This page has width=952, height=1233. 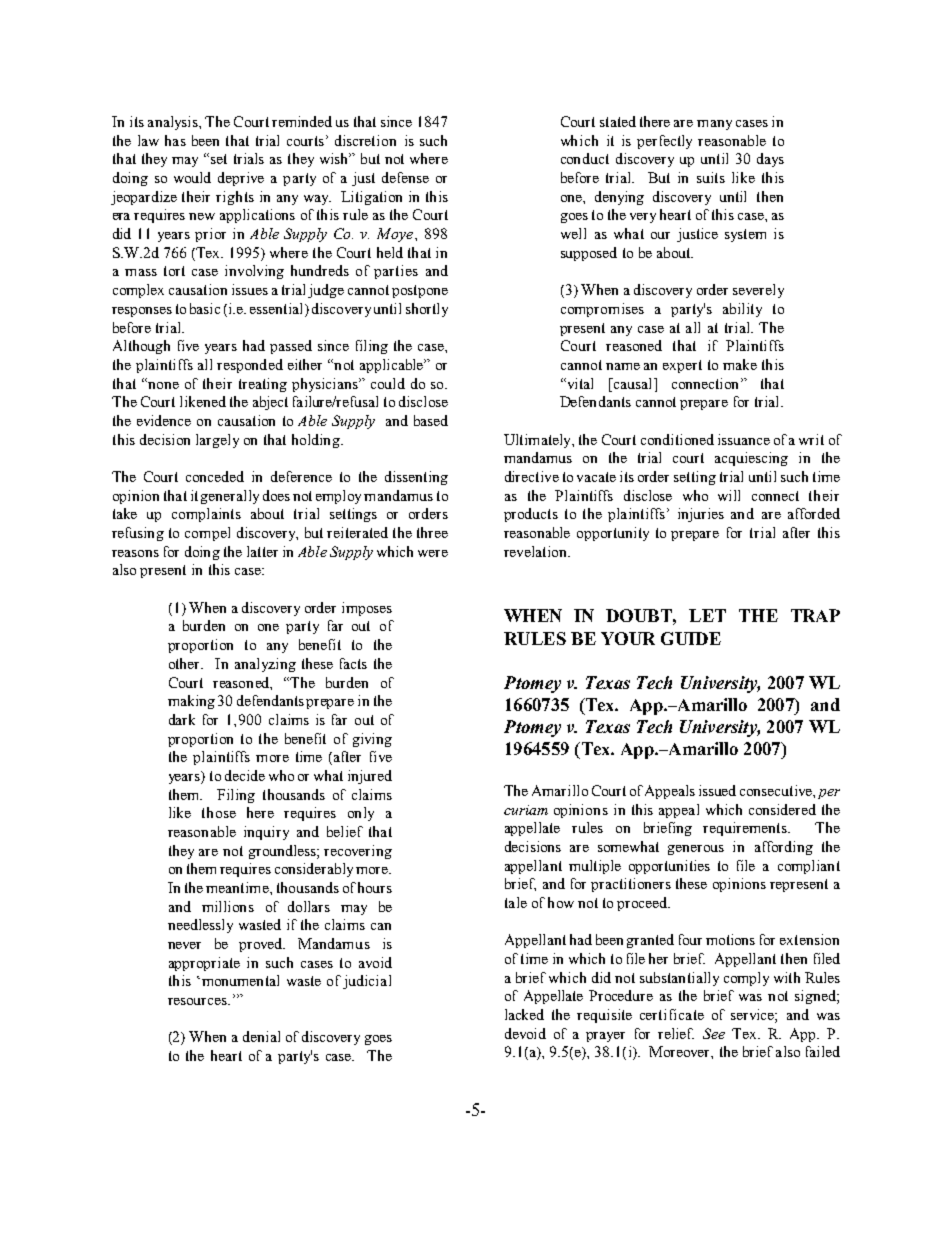 I want to click on lacked, so click(x=524, y=1014).
